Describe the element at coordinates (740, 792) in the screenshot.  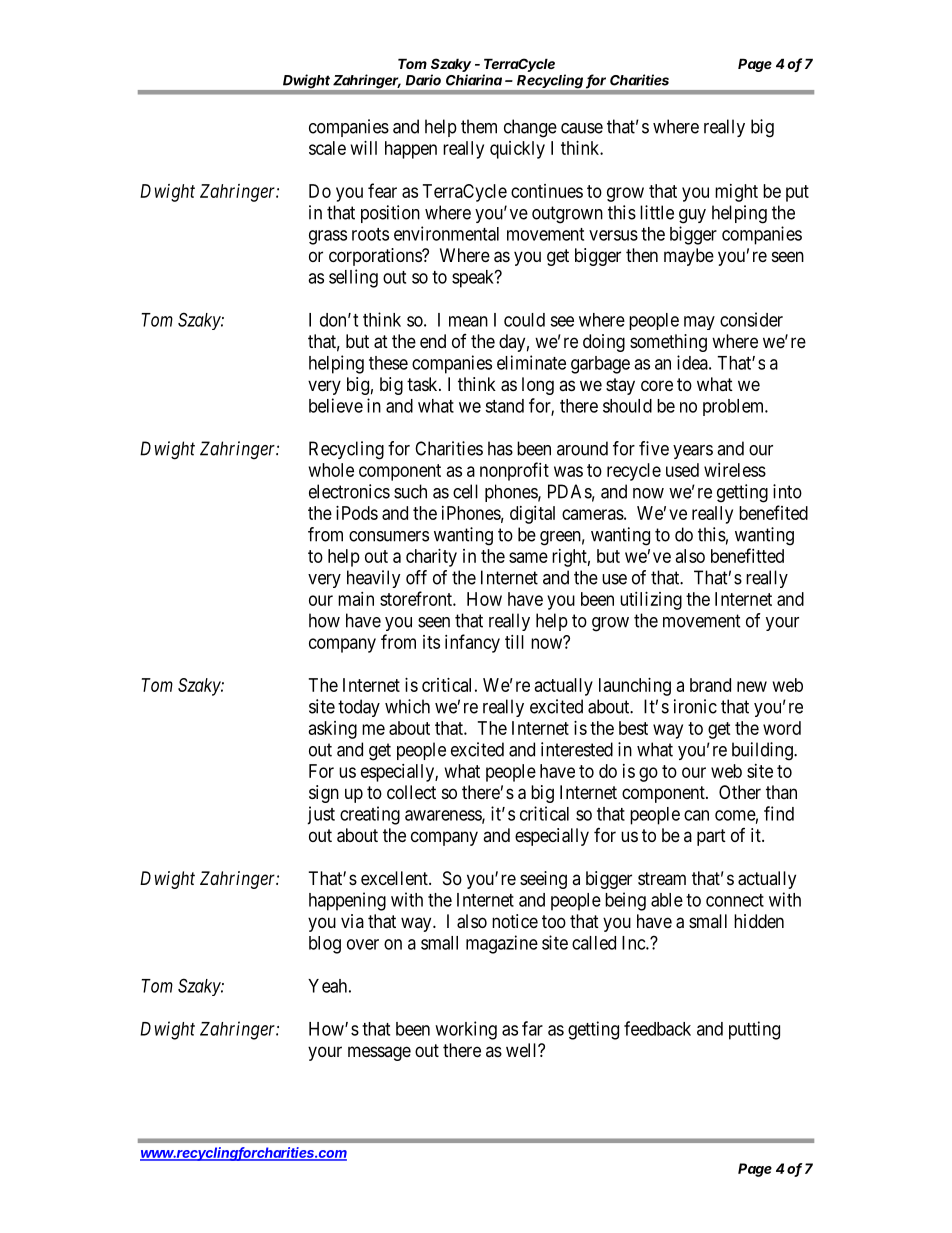
I see `Other` at that location.
